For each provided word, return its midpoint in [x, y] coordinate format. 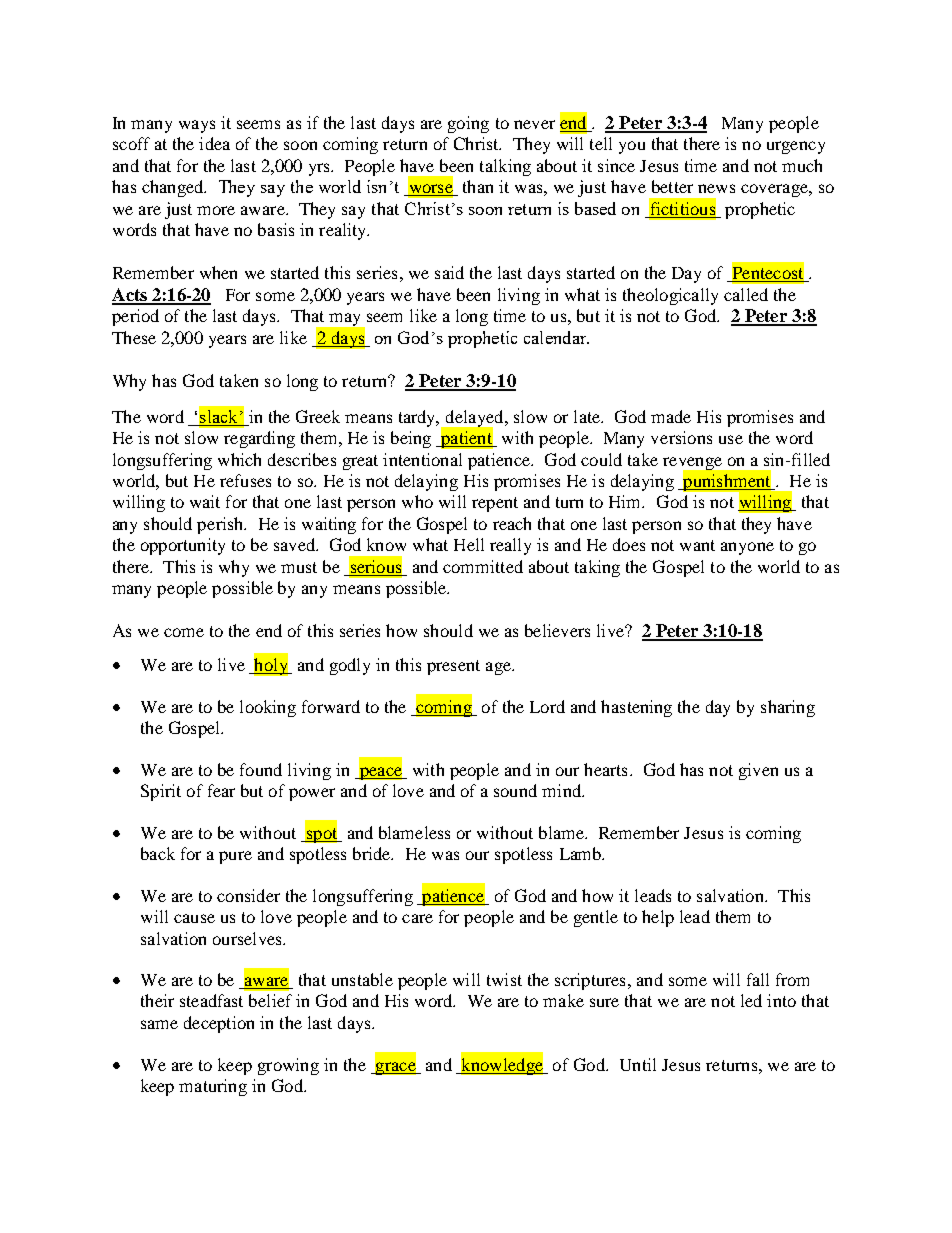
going [468, 124]
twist [504, 979]
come [184, 632]
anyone [747, 548]
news [716, 188]
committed [483, 566]
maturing [213, 1087]
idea [214, 143]
